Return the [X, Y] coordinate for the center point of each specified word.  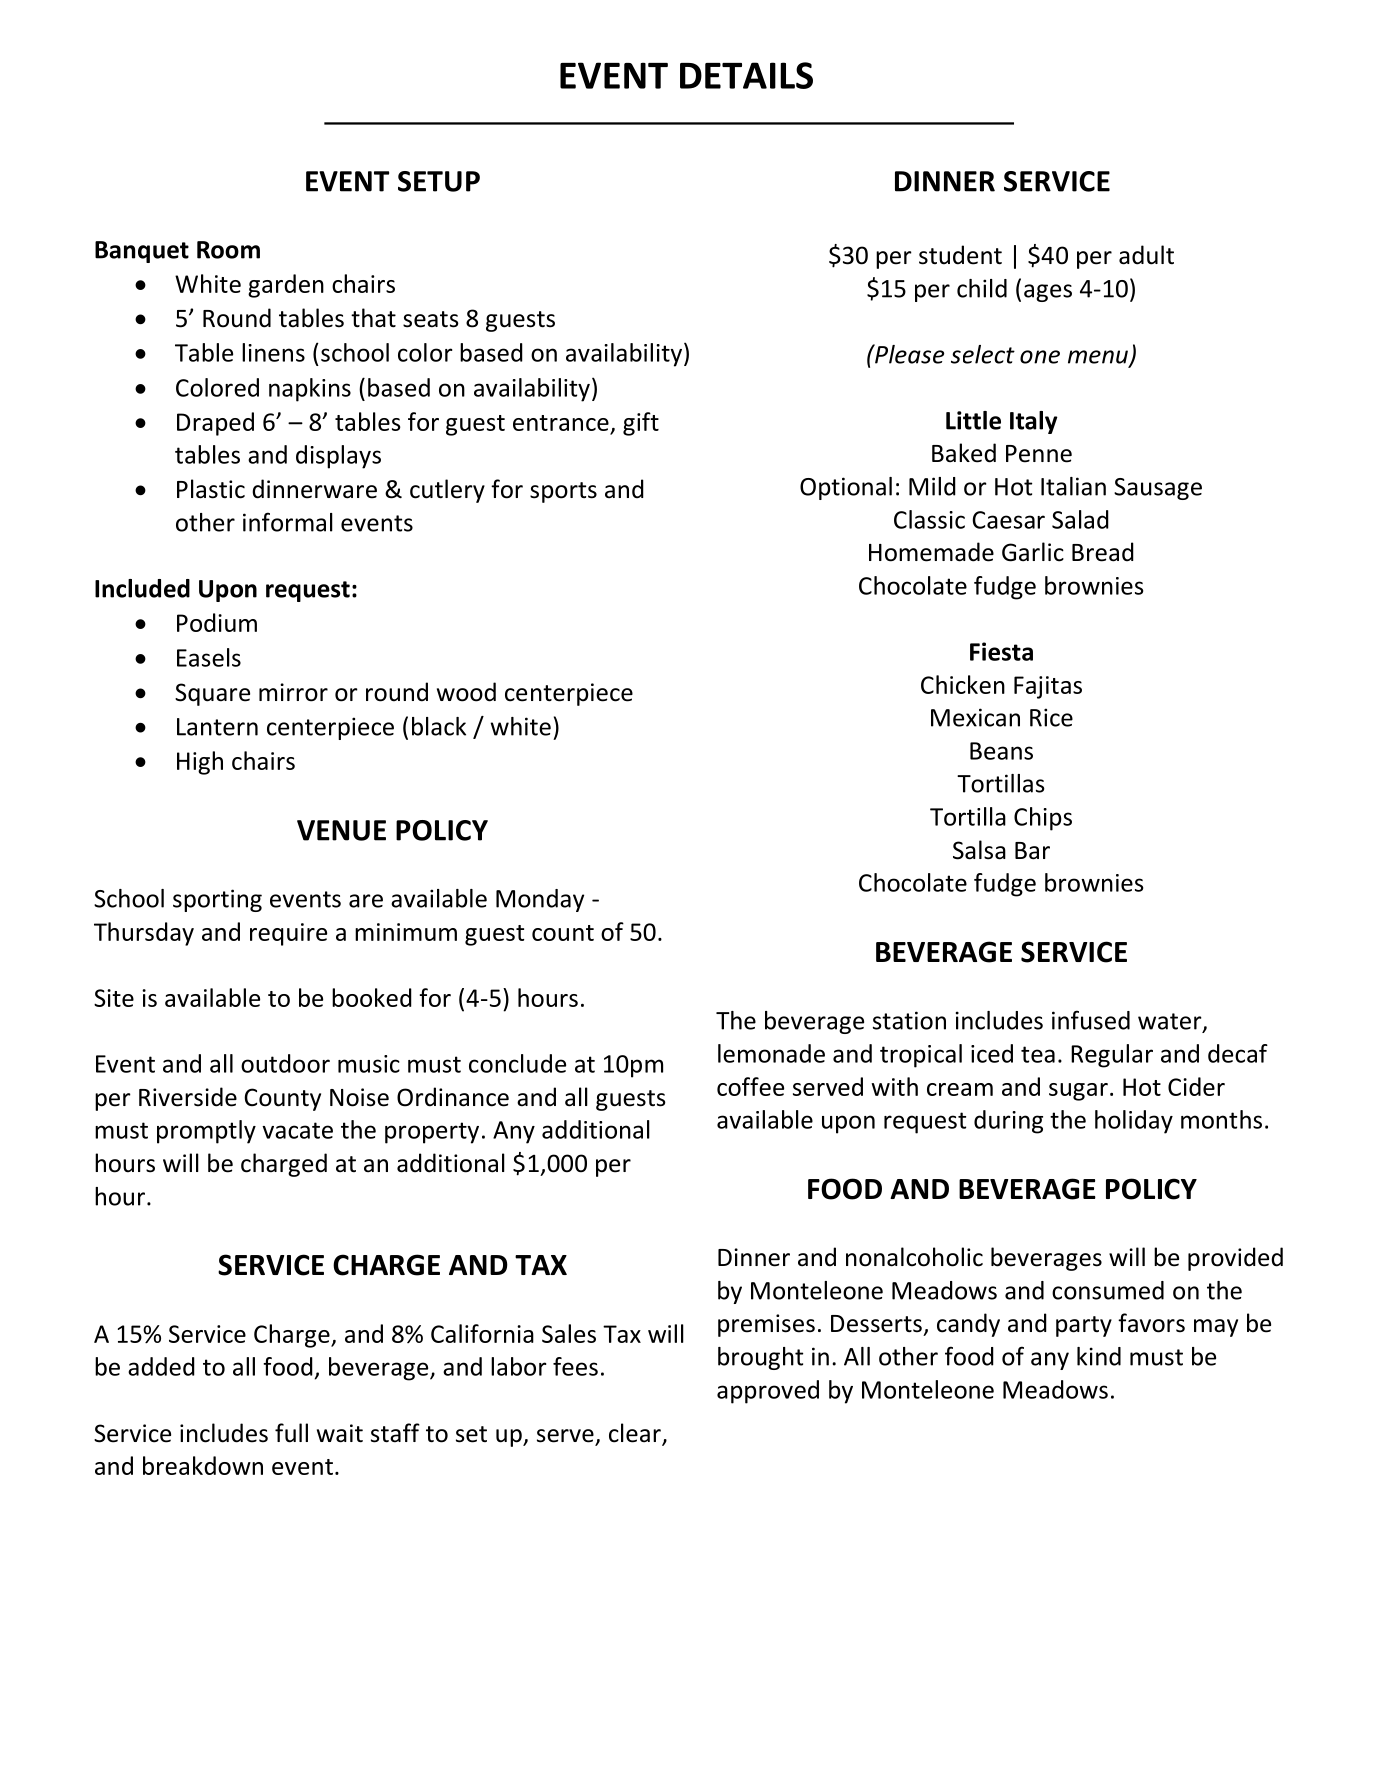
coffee [750, 1086]
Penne [1039, 454]
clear [636, 1434]
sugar [1078, 1092]
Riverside [188, 1097]
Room [228, 250]
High [200, 763]
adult [1146, 255]
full [291, 1433]
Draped [215, 424]
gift [641, 424]
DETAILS [746, 75]
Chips [1043, 819]
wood [466, 692]
